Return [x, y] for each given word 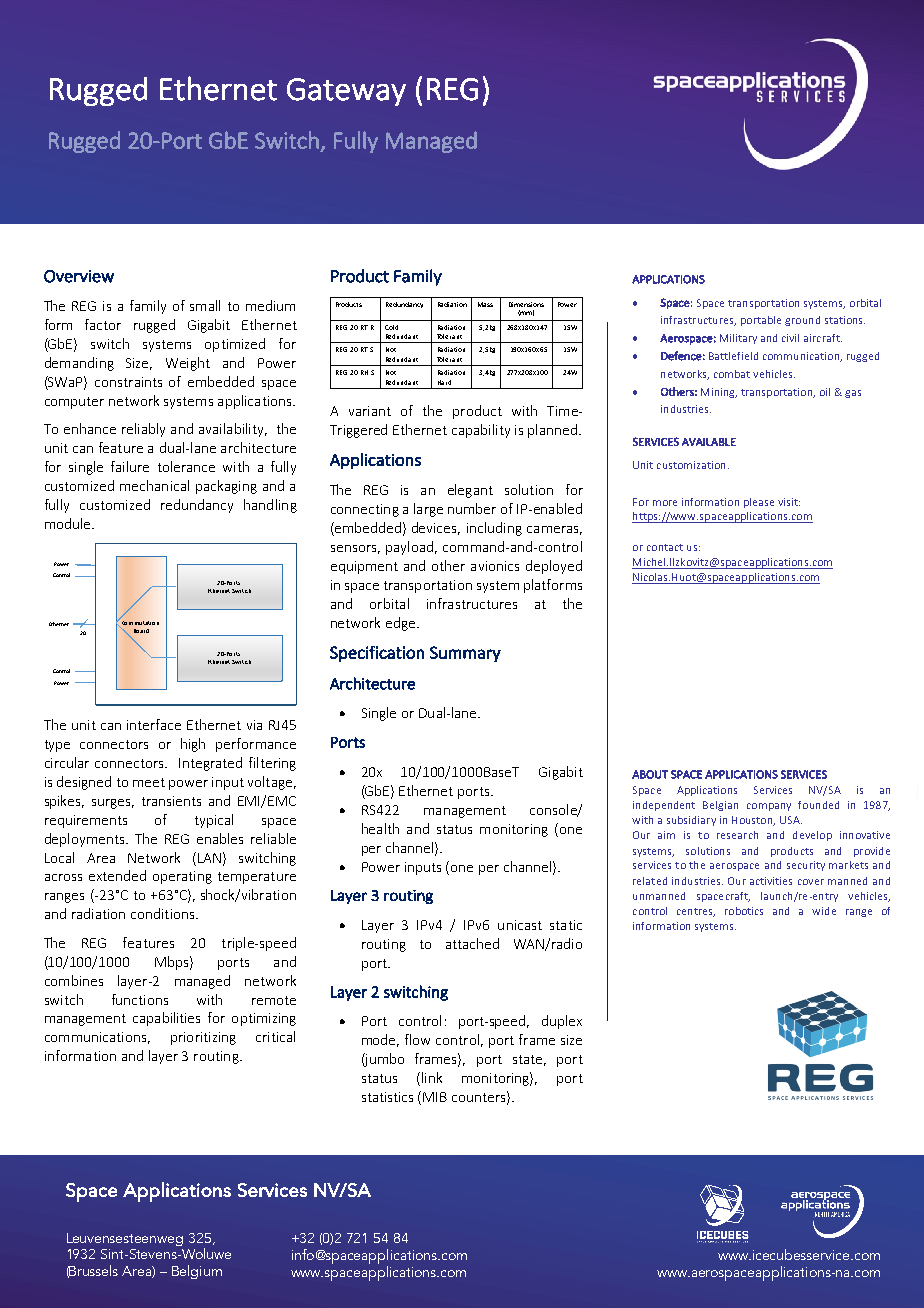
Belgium [197, 1272]
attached [472, 943]
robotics [744, 911]
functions [140, 999]
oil [825, 392]
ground [802, 321]
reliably [143, 430]
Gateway [346, 92]
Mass [485, 304]
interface [154, 724]
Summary [465, 654]
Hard [444, 382]
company [769, 807]
